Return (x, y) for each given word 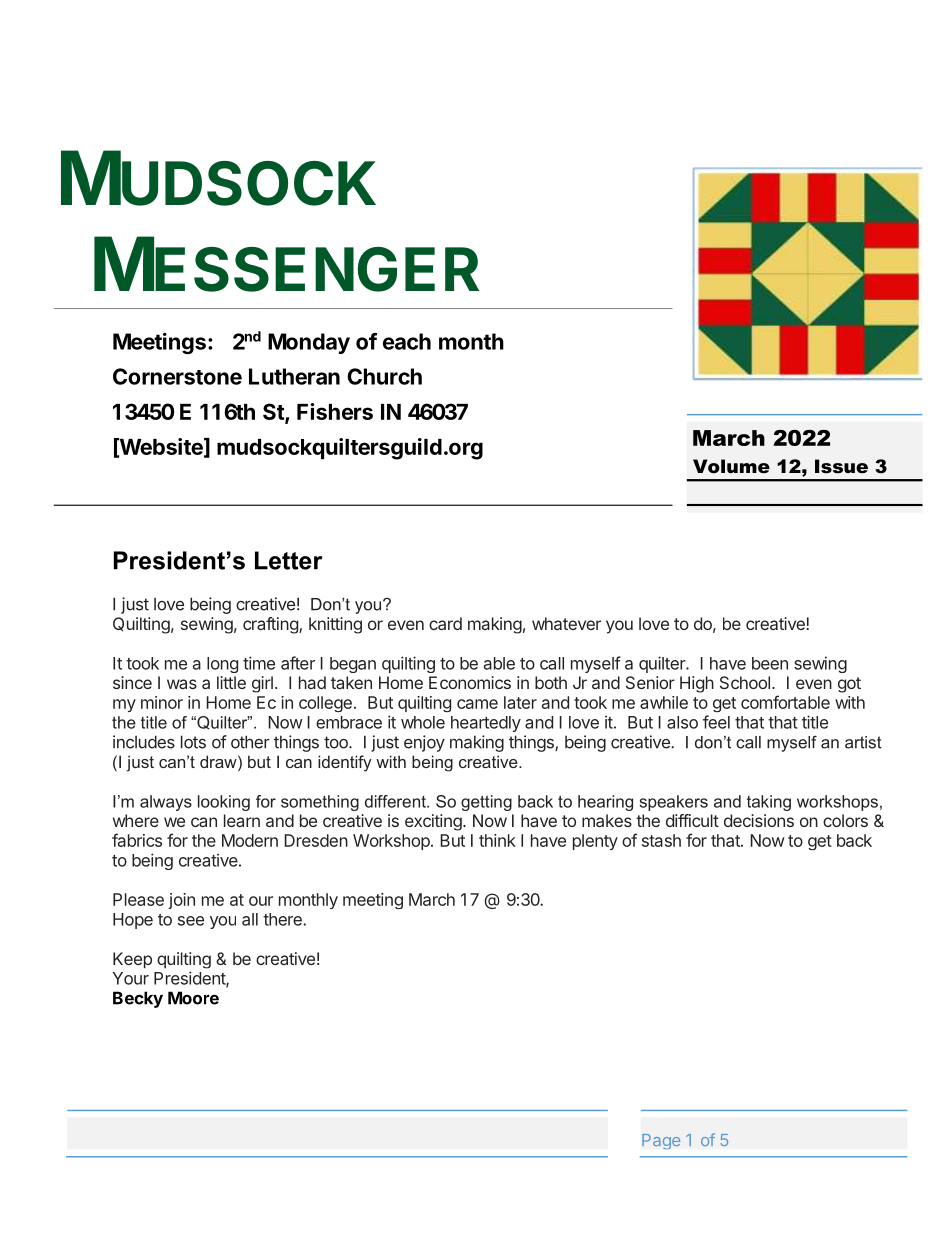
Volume (731, 466)
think (497, 840)
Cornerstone (177, 376)
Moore (193, 998)
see (191, 921)
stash (661, 840)
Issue (841, 466)
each (407, 341)
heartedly (486, 724)
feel (716, 722)
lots (193, 742)
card (445, 623)
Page (661, 1141)
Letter (289, 560)
